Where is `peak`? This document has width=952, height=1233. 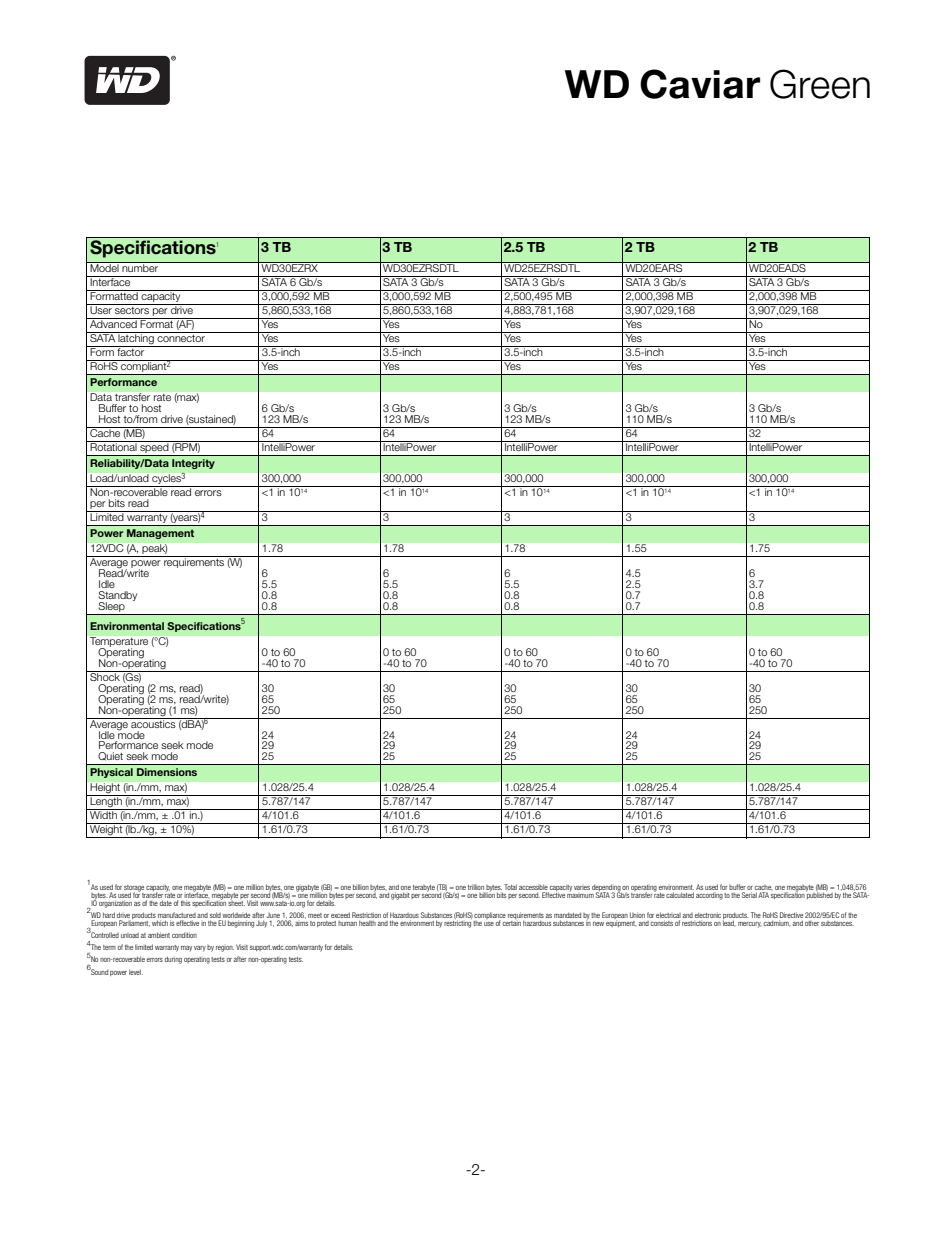
peak is located at coordinates (154, 550).
